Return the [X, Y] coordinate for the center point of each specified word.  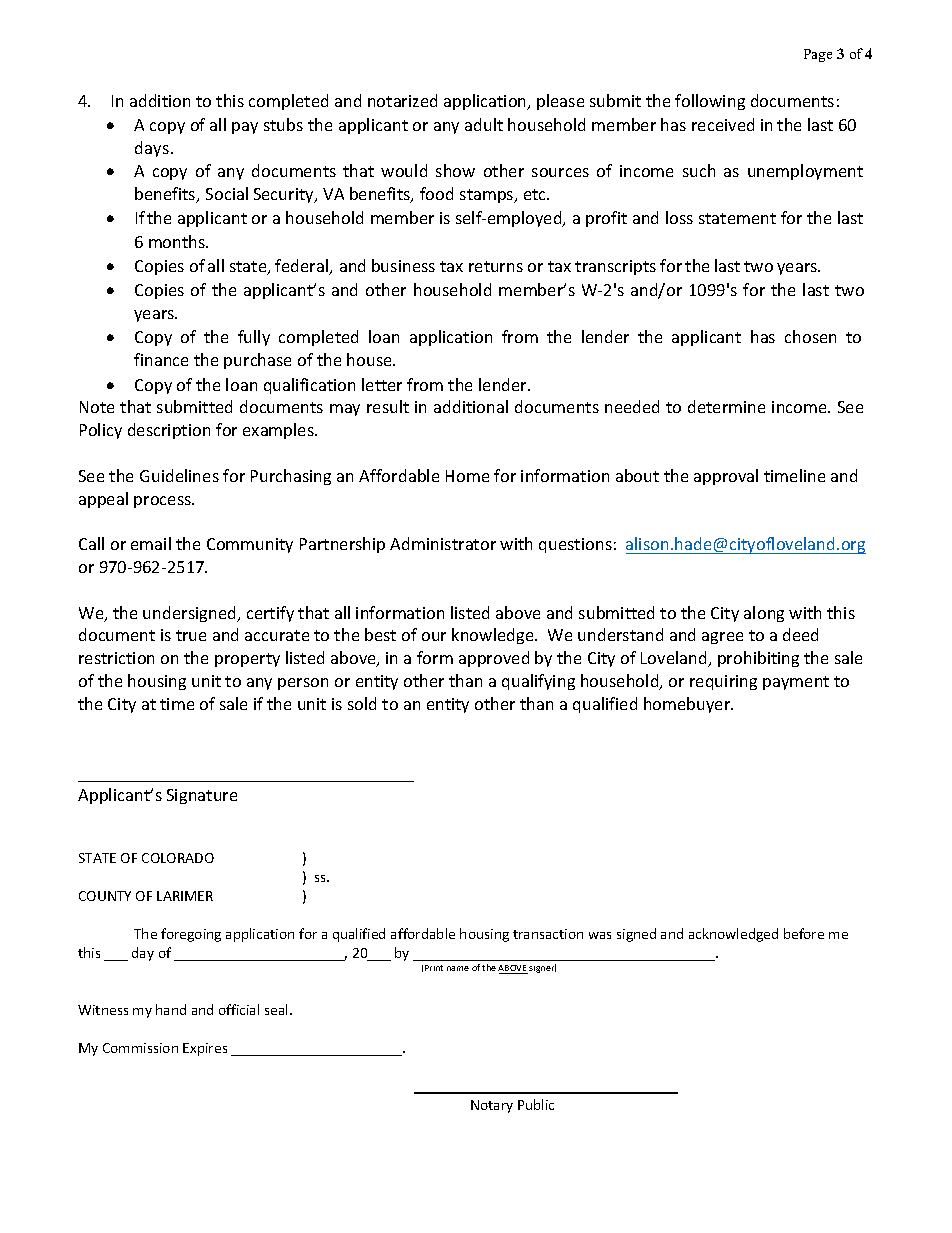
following [710, 102]
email [151, 543]
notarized [402, 100]
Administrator [443, 543]
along [764, 614]
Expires [205, 1049]
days [153, 149]
